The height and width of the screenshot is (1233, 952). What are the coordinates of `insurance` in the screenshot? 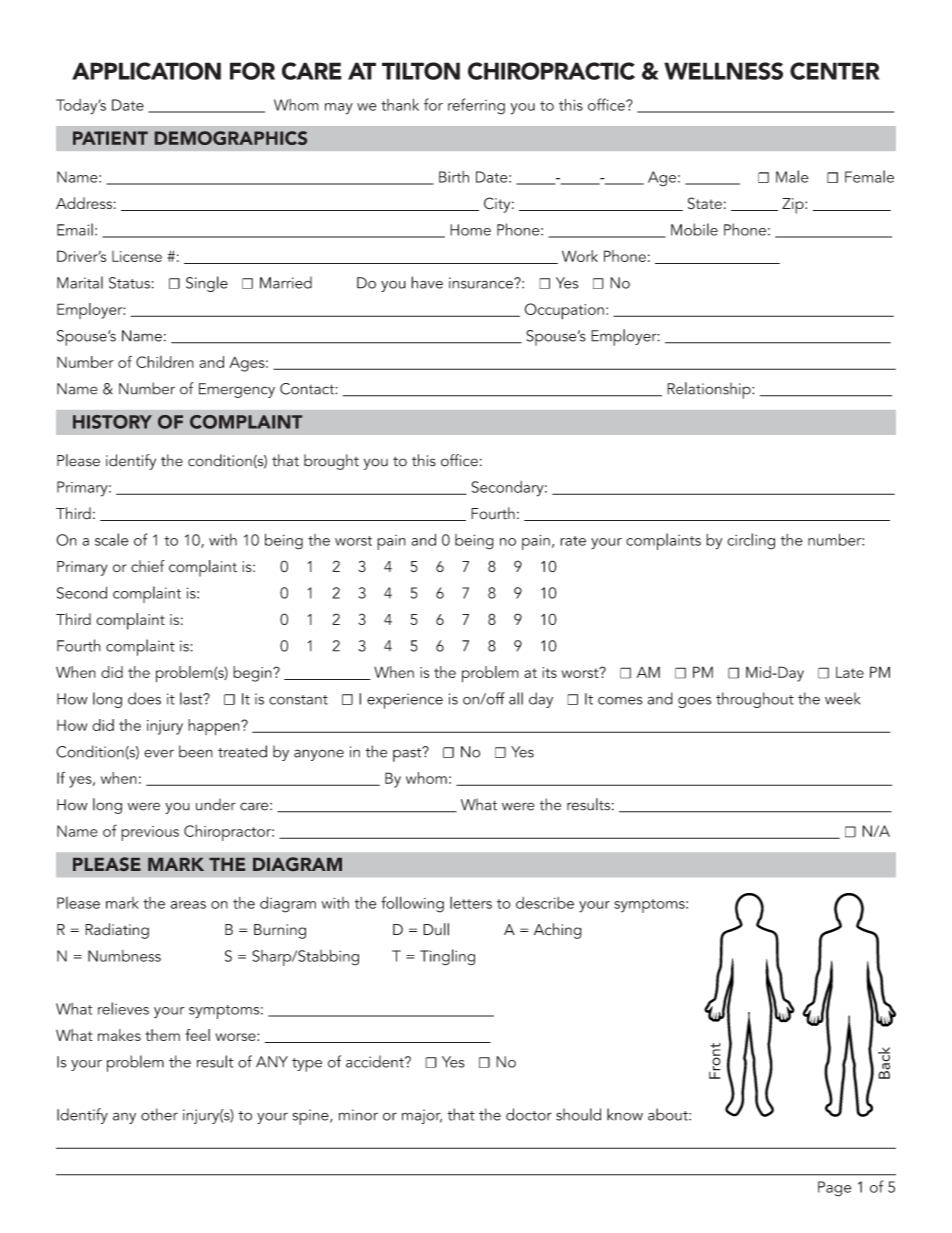 It's located at (482, 283).
